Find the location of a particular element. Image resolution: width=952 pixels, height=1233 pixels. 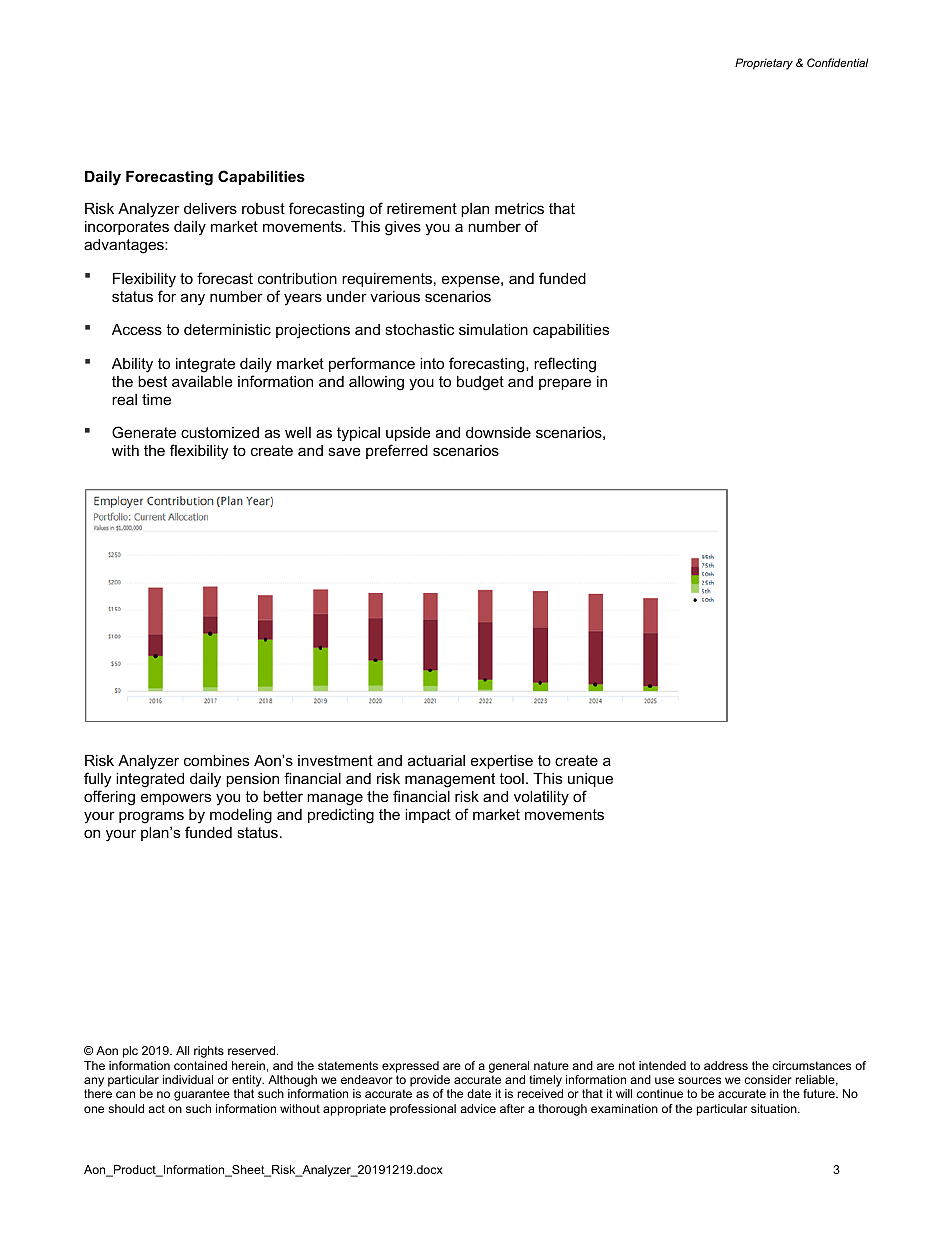

individual is located at coordinates (188, 1079).
